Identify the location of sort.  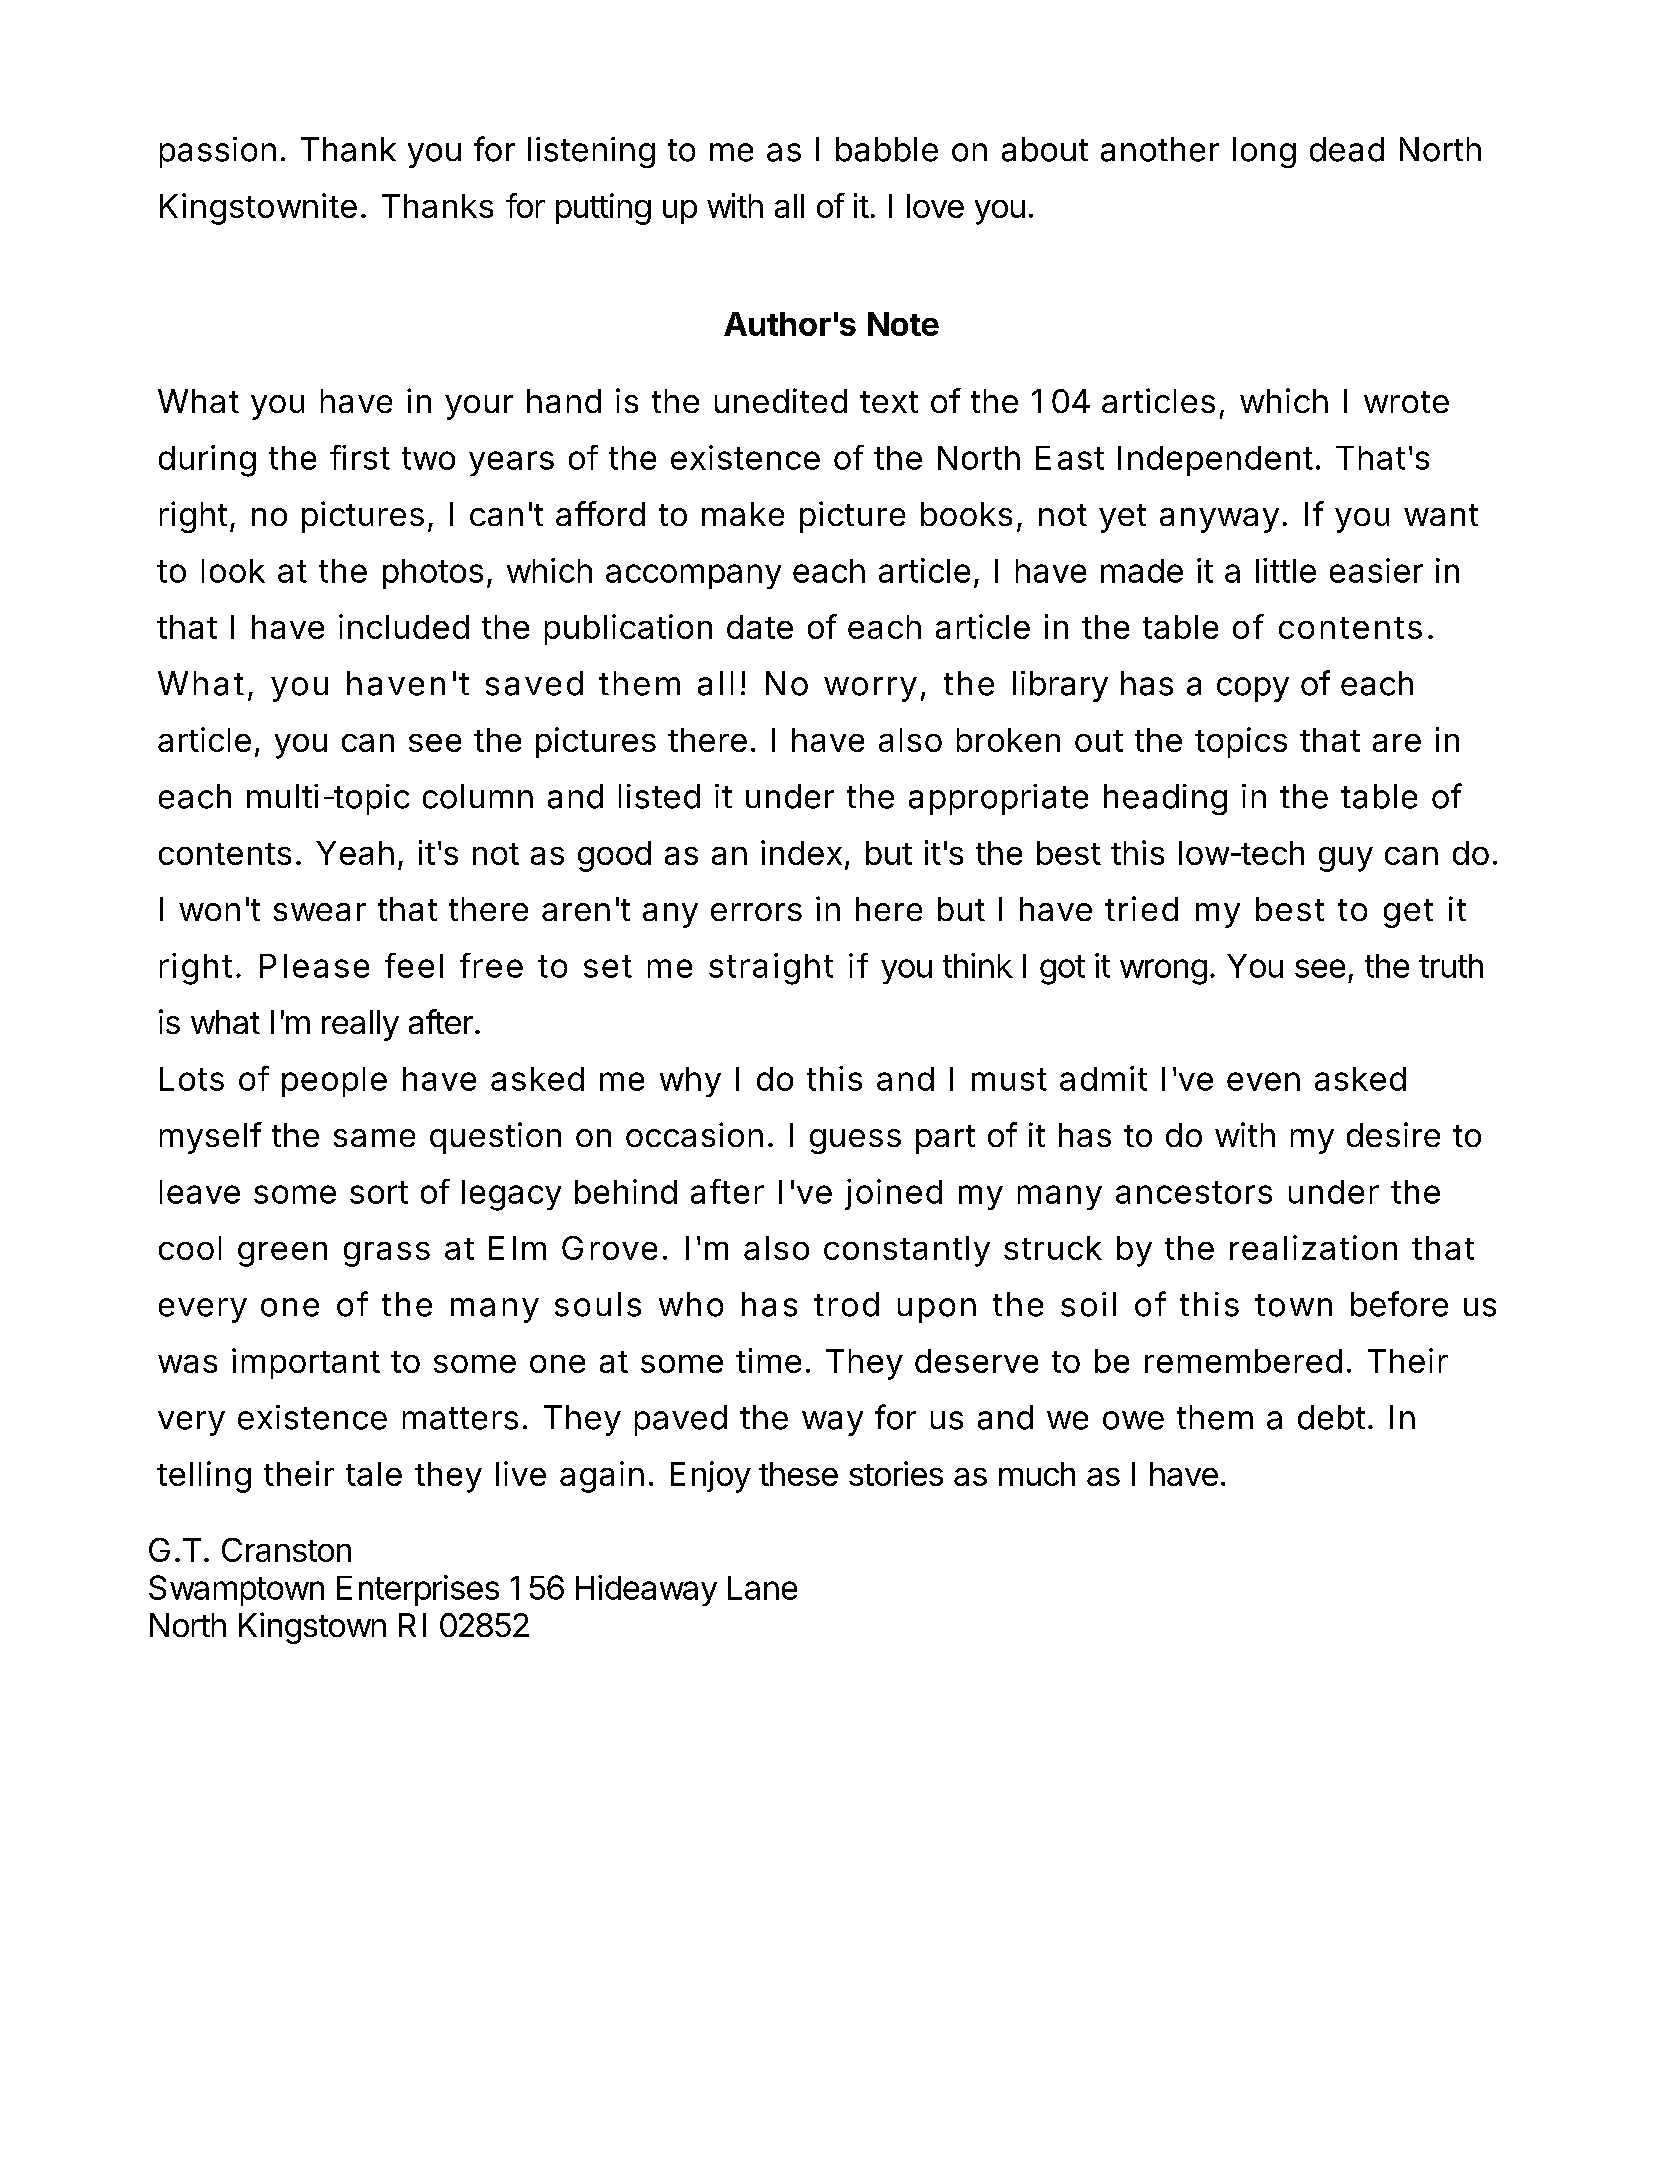
(379, 1192).
